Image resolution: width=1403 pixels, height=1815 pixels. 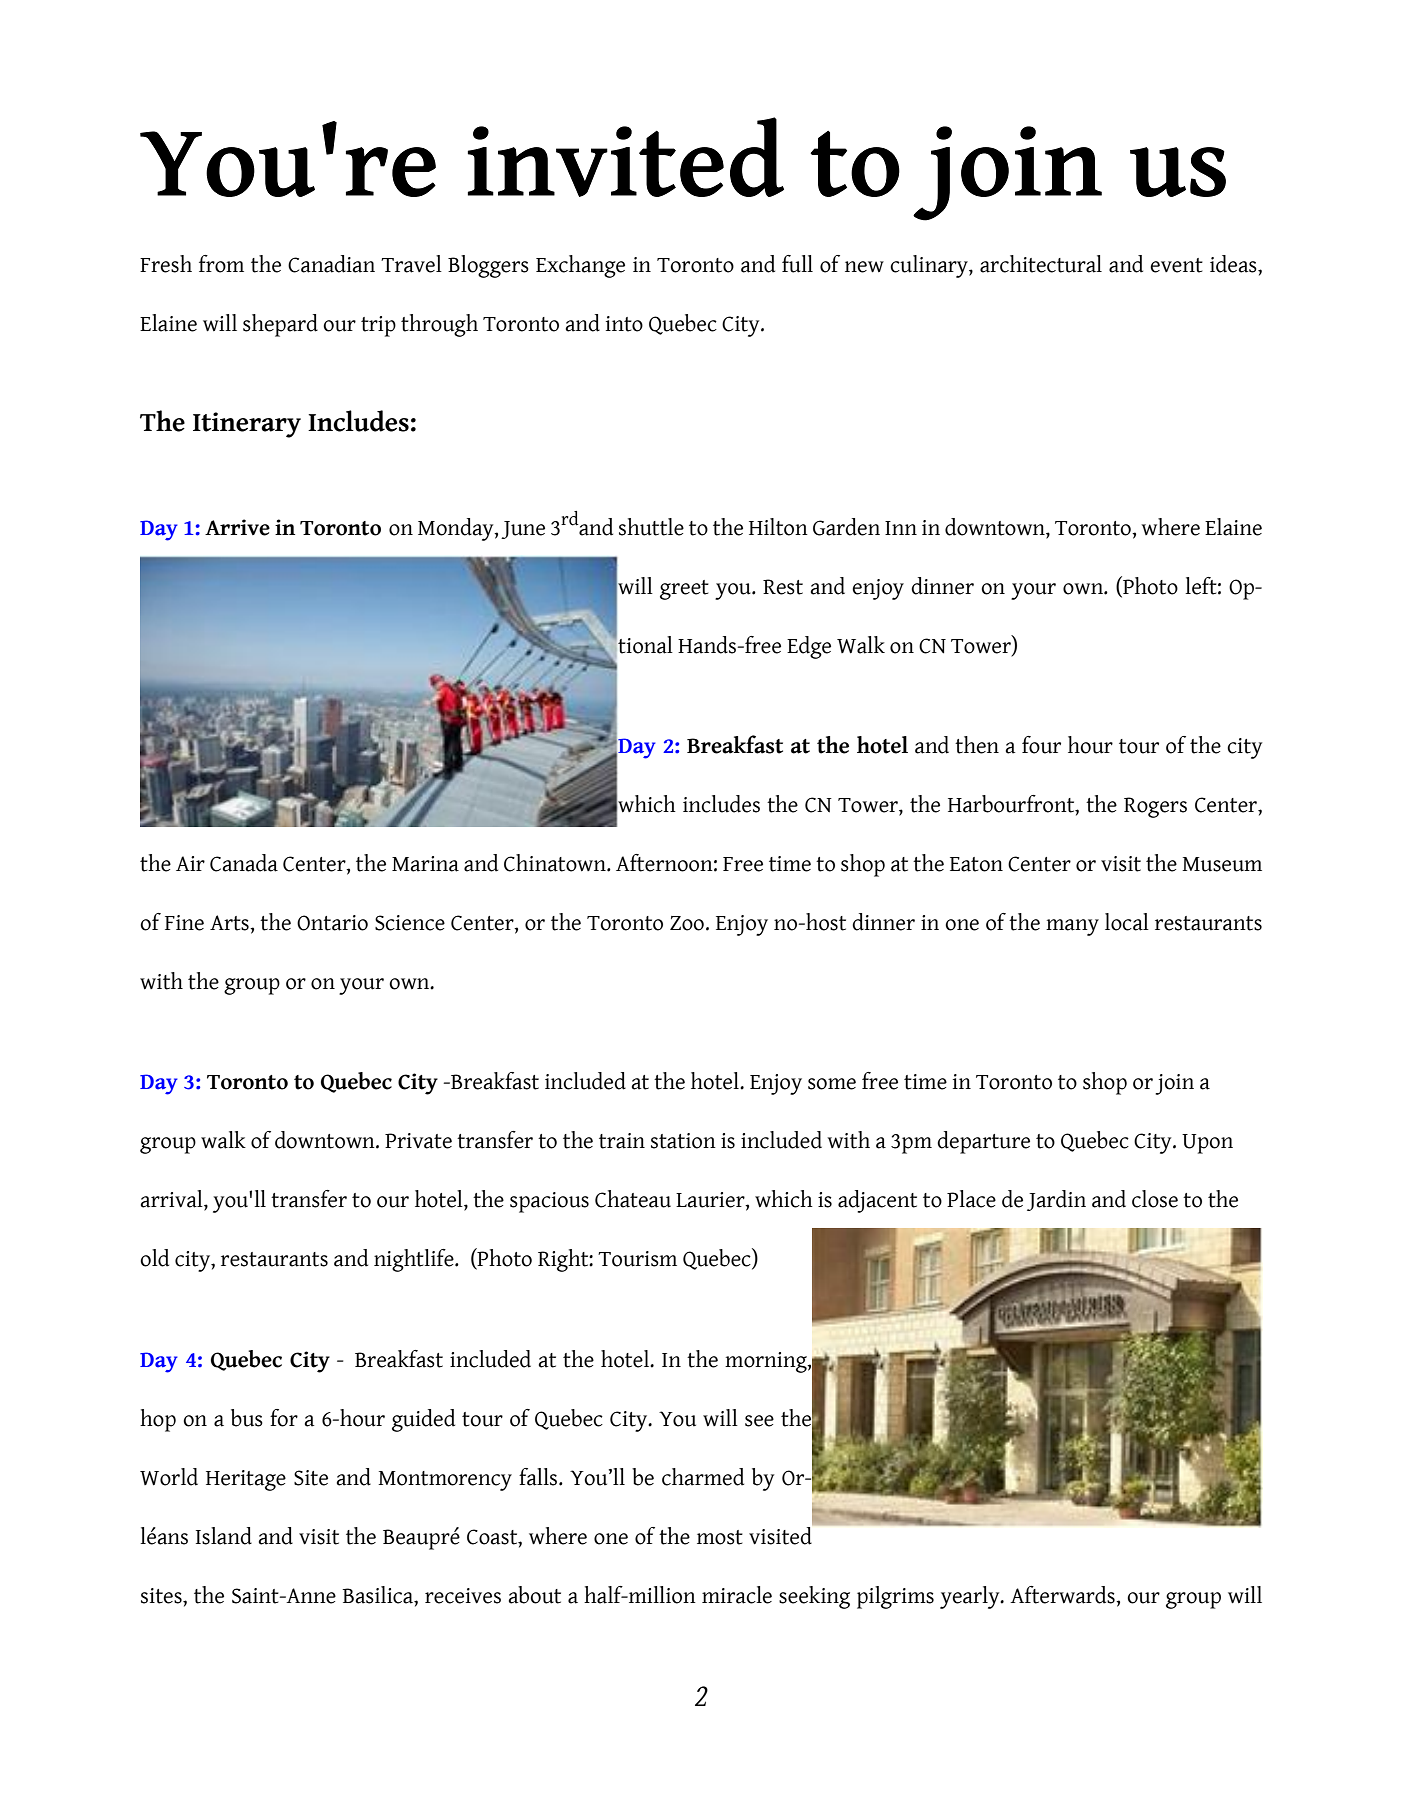 What do you see at coordinates (246, 1480) in the screenshot?
I see `Heritage` at bounding box center [246, 1480].
